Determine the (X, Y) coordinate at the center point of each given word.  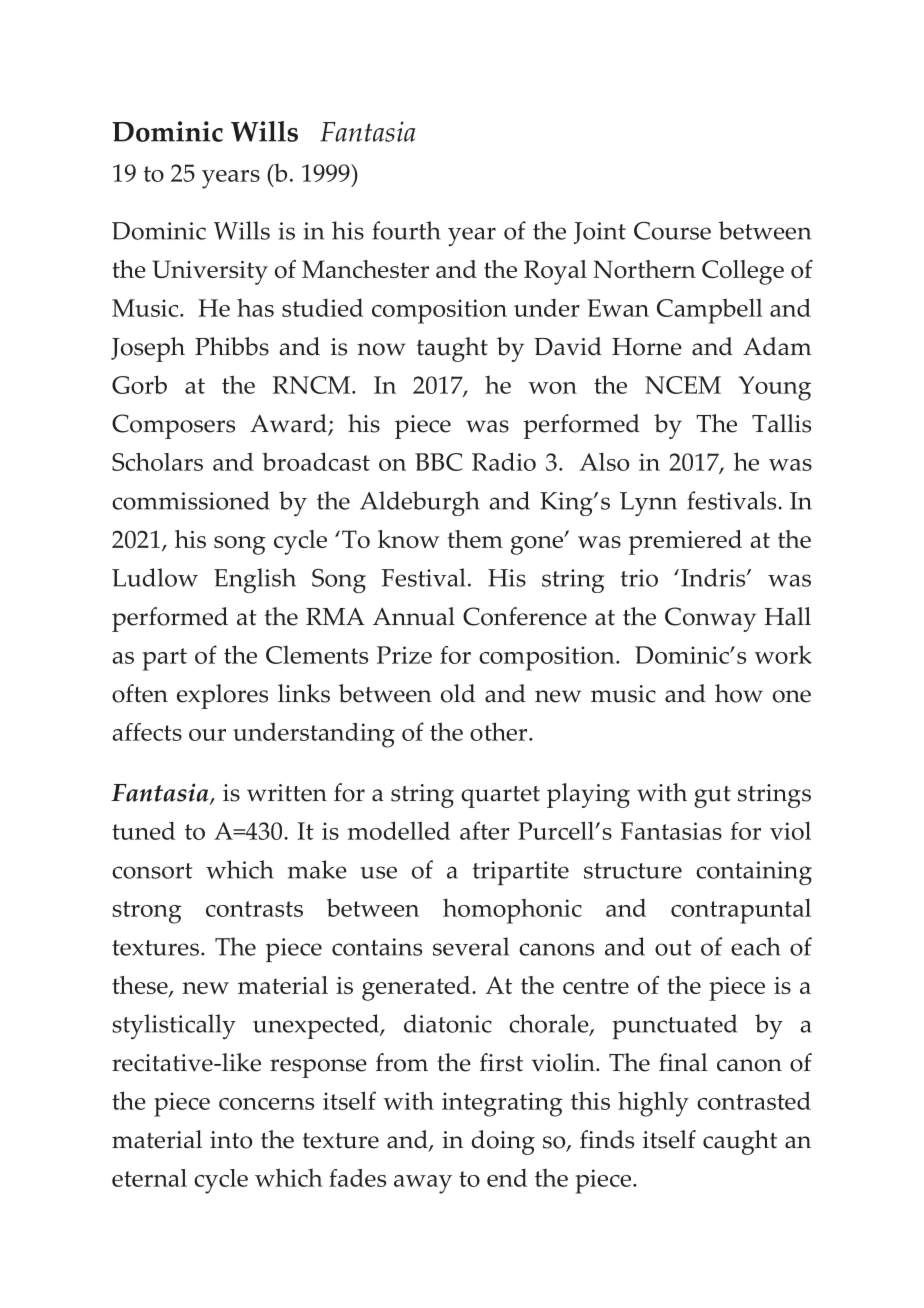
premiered (685, 542)
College (743, 272)
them (475, 539)
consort (152, 871)
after (485, 830)
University (210, 272)
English (255, 580)
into (231, 1140)
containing (754, 873)
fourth (406, 230)
